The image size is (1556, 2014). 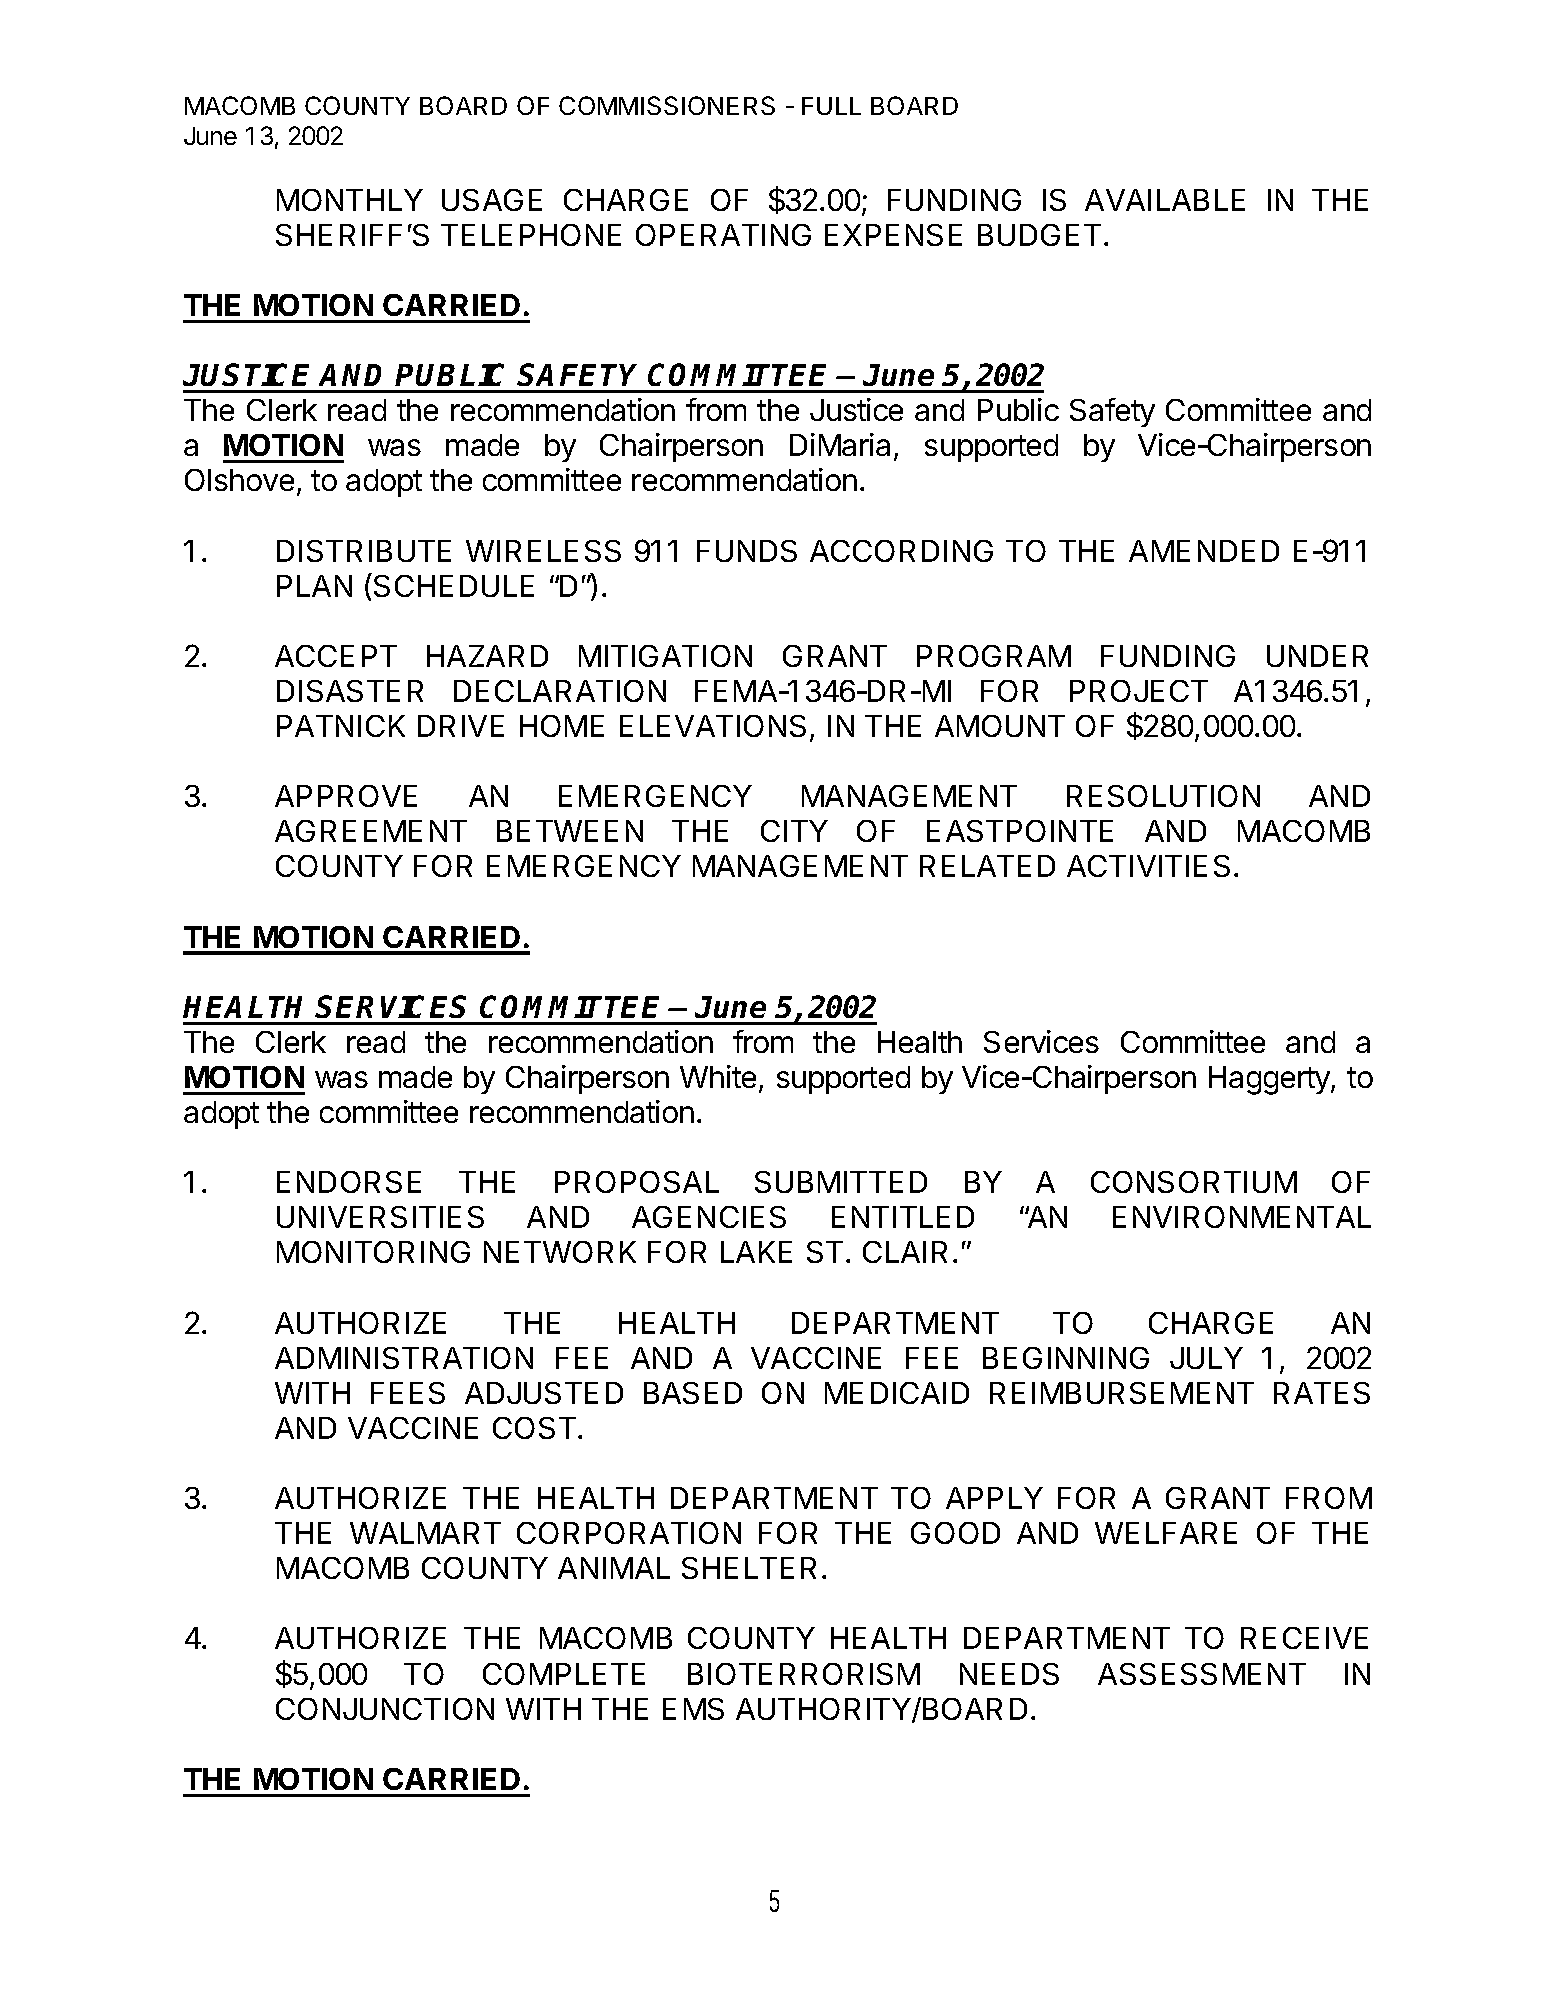 What do you see at coordinates (492, 200) in the image?
I see `USAGE` at bounding box center [492, 200].
